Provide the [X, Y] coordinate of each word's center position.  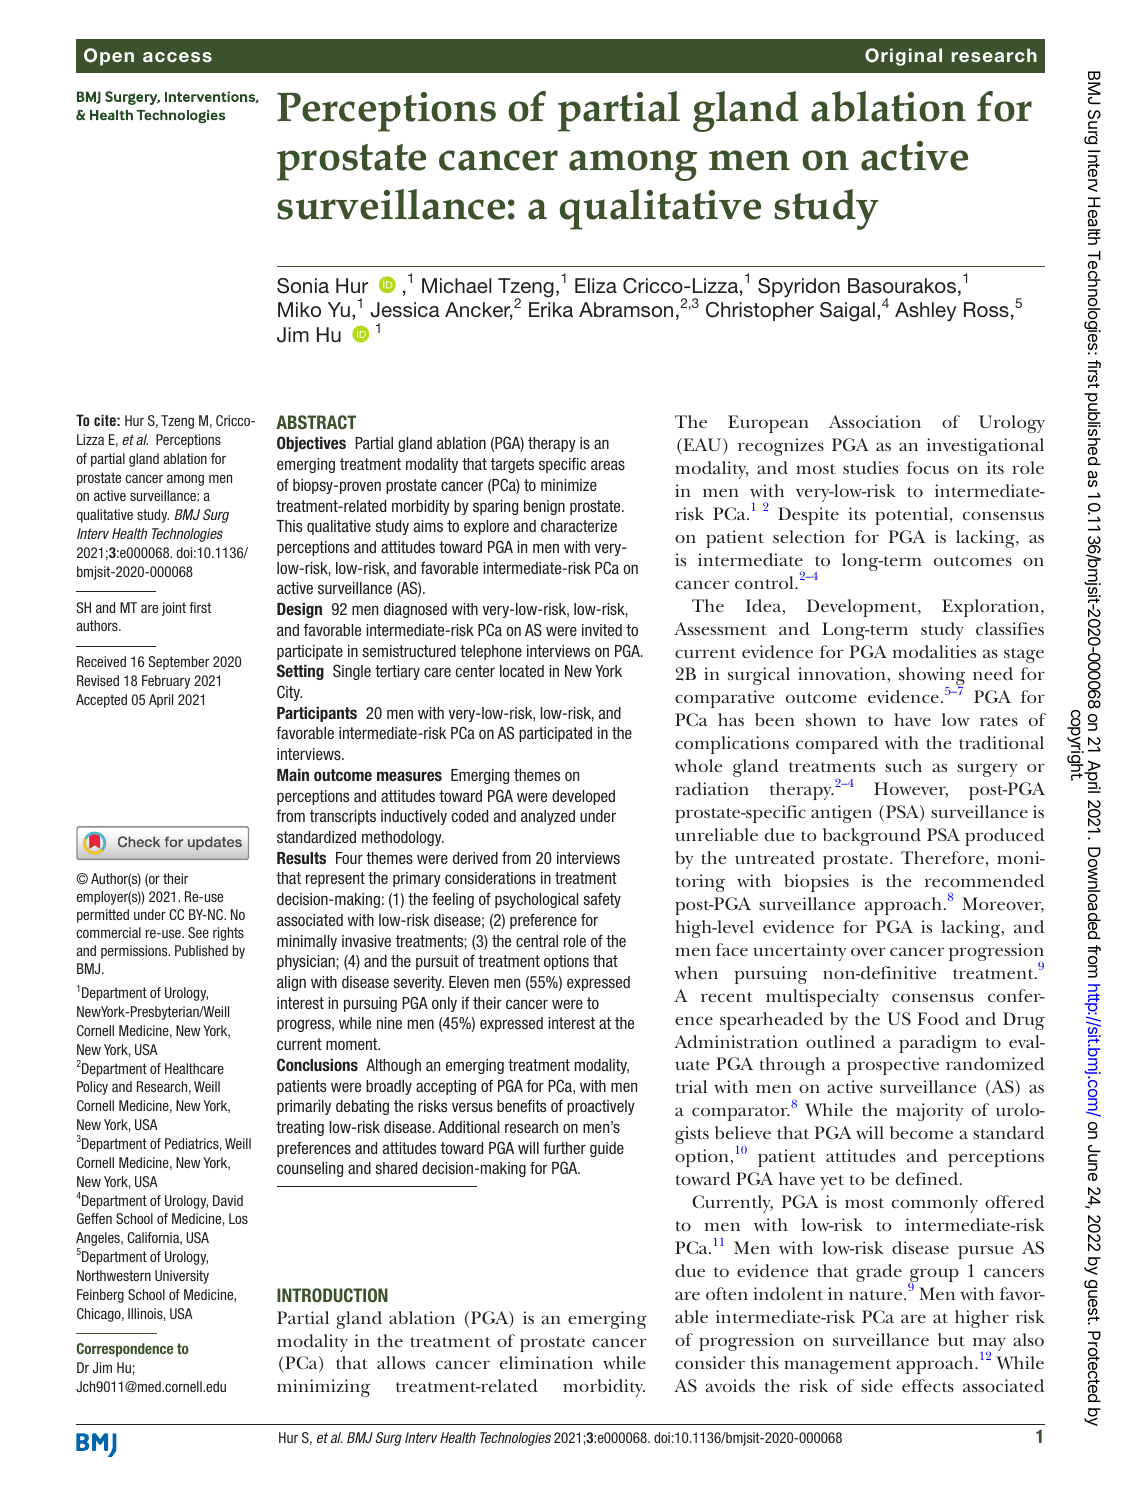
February [166, 682]
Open [109, 57]
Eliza [596, 285]
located [522, 671]
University [182, 1277]
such [903, 765]
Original [903, 57]
